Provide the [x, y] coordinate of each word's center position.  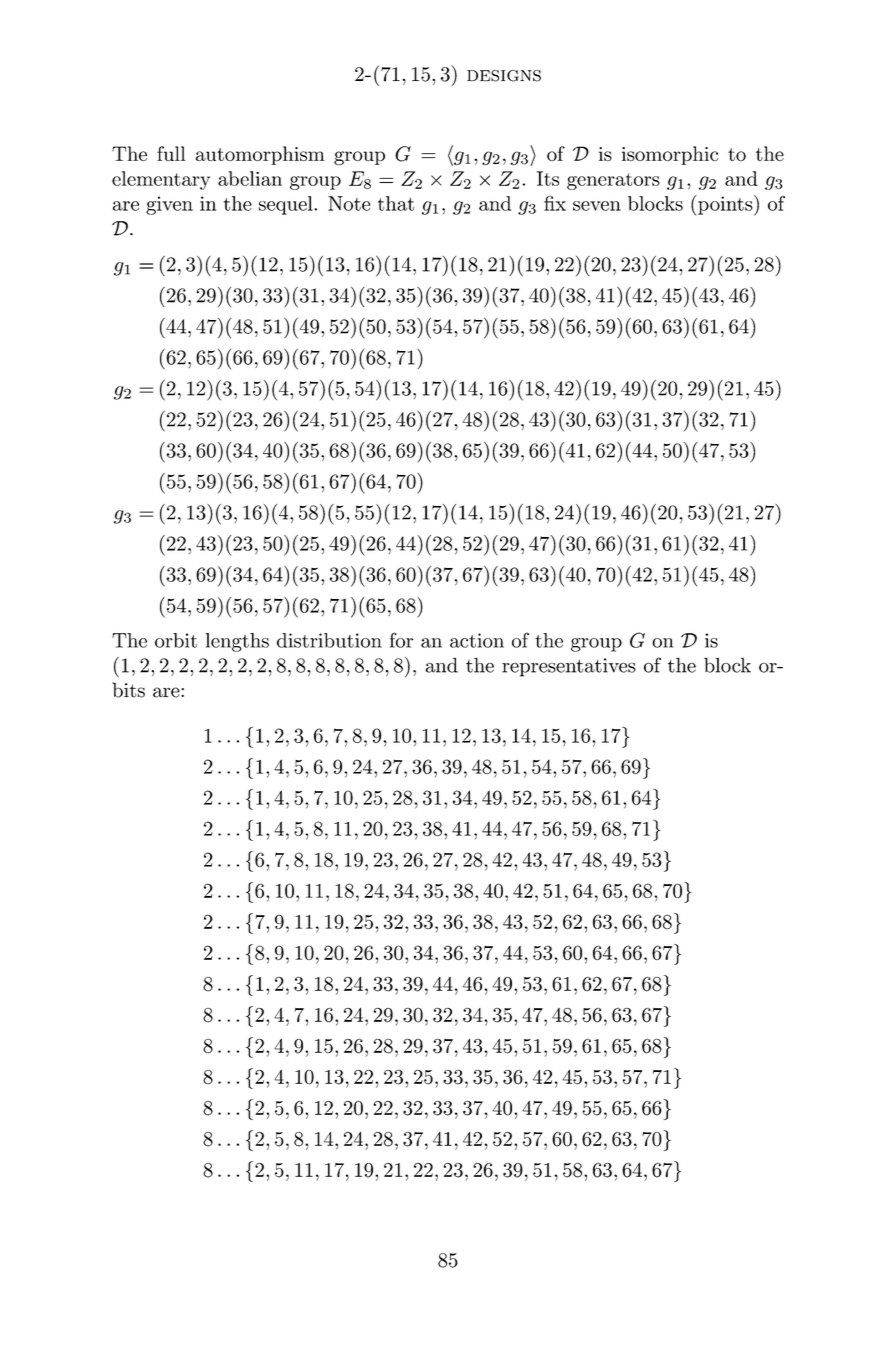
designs [504, 76]
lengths [237, 642]
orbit [176, 640]
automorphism [260, 155]
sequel [287, 205]
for [401, 640]
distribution [329, 640]
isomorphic [670, 155]
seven [597, 206]
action [477, 640]
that [396, 203]
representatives [569, 667]
